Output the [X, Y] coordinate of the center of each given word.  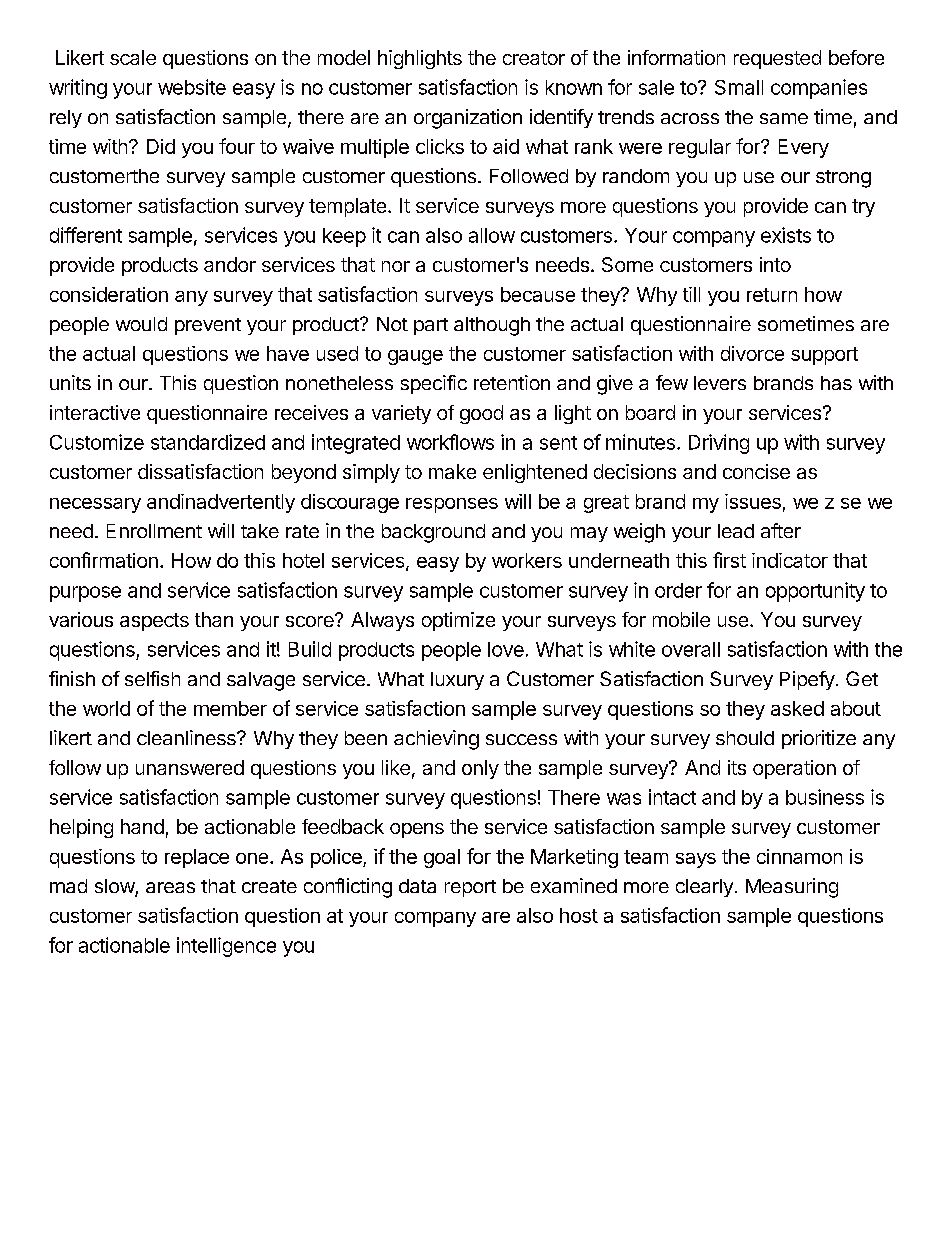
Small [739, 87]
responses [452, 505]
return [772, 295]
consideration [109, 294]
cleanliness [187, 737]
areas [170, 887]
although [492, 326]
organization [468, 119]
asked [797, 708]
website [192, 87]
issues [753, 501]
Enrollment [154, 531]
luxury [457, 681]
